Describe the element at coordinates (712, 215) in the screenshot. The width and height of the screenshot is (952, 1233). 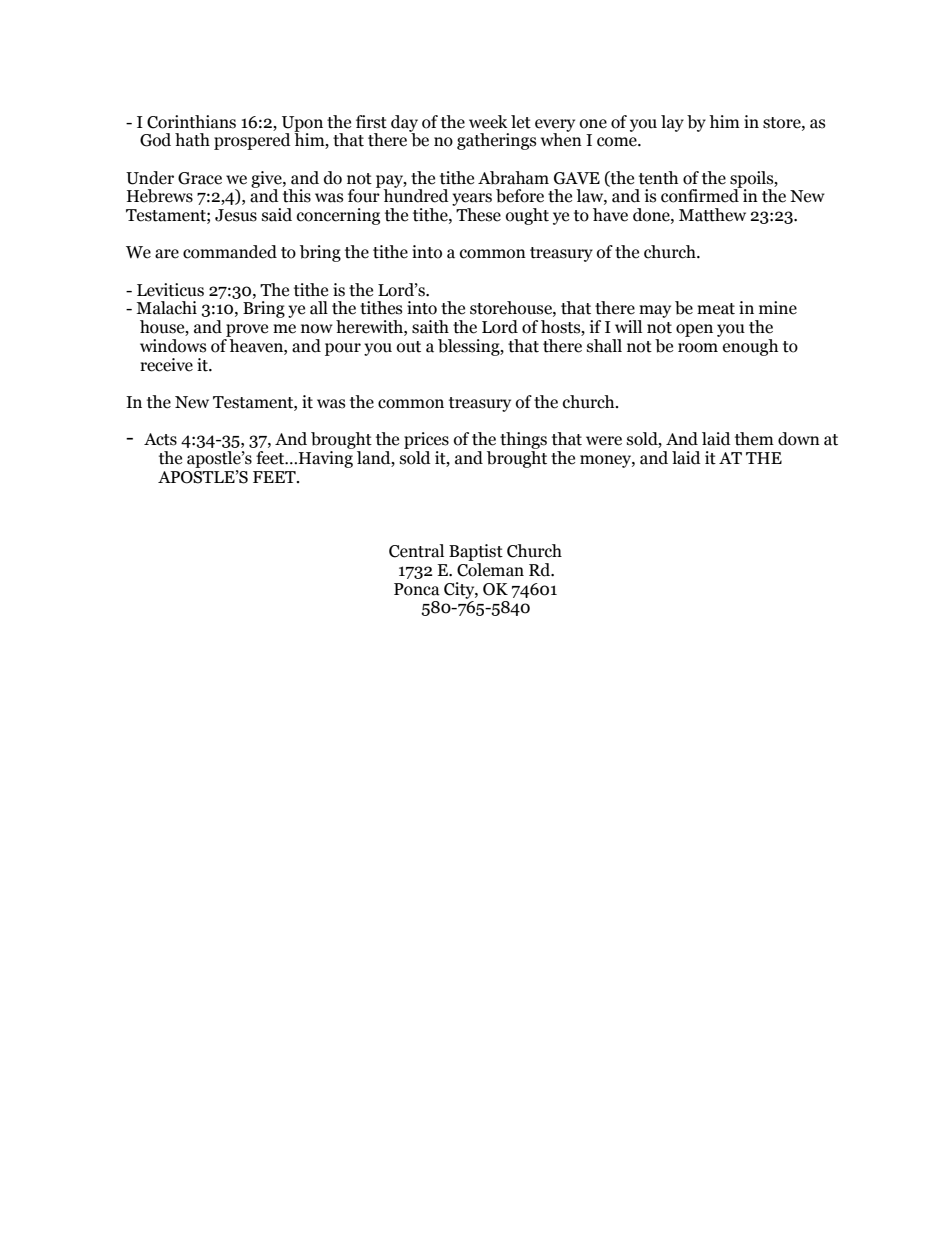
I see `Matthew` at that location.
